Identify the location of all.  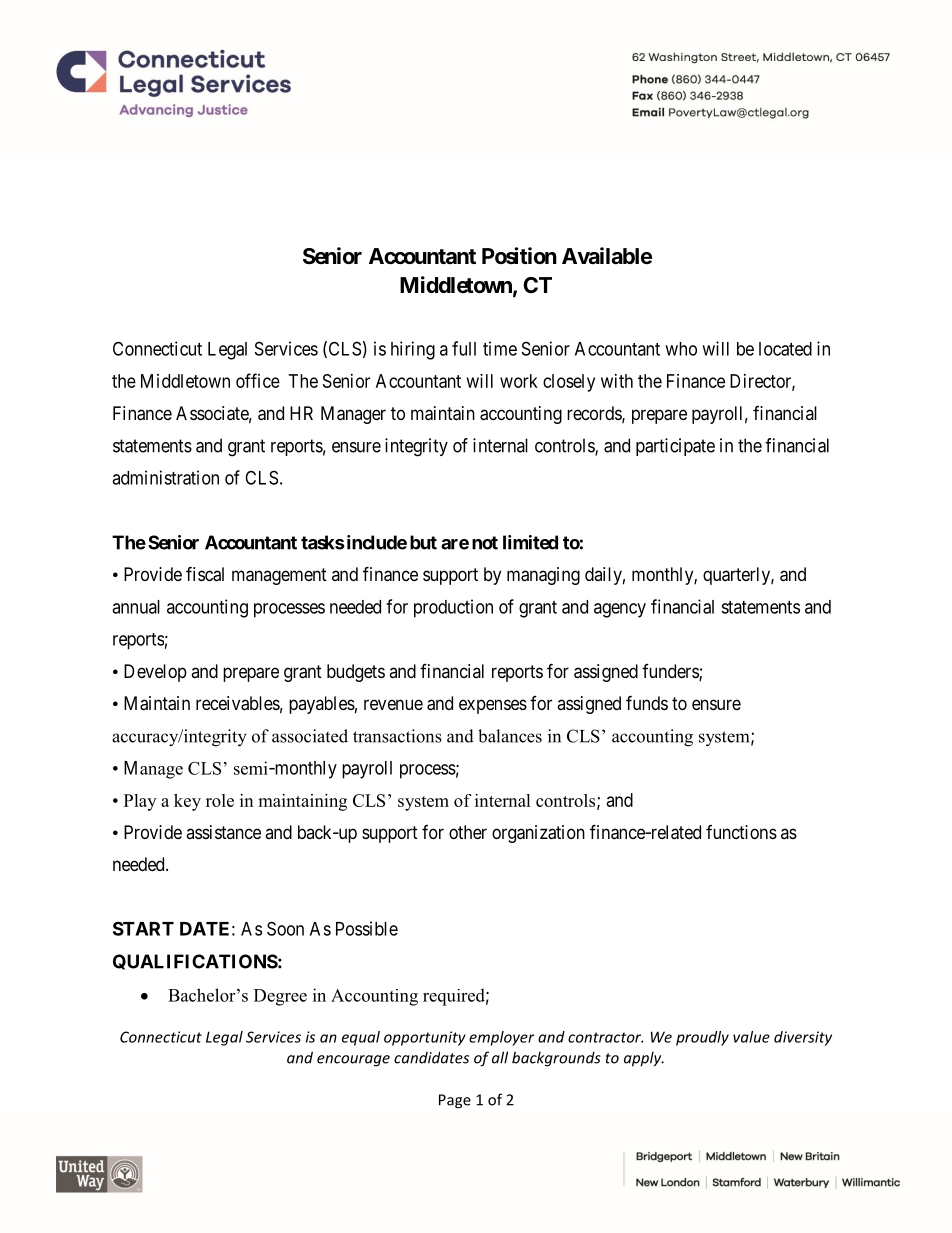
(500, 1057).
